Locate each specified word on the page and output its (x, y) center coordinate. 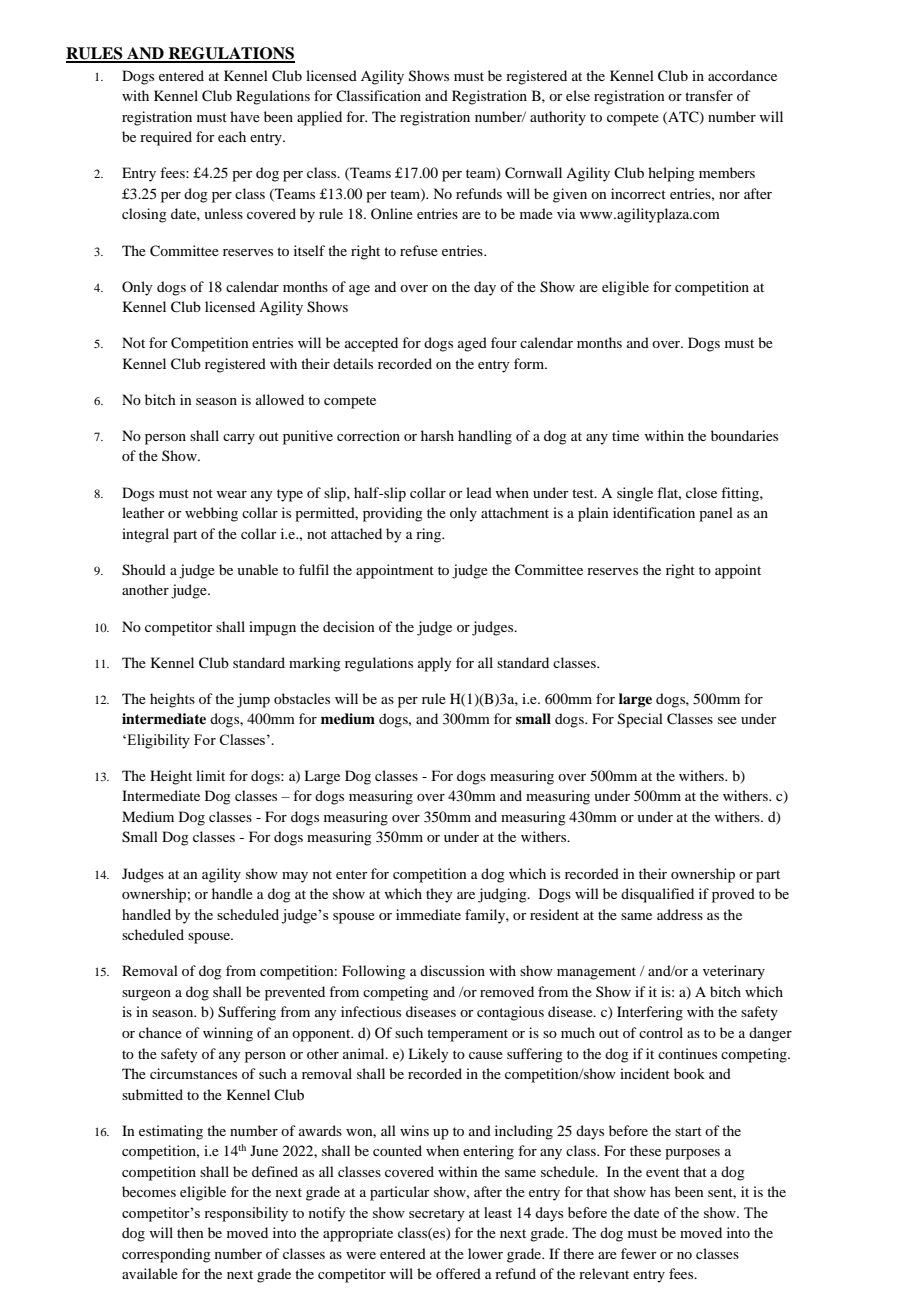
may (295, 877)
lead (479, 492)
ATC (683, 117)
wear (231, 494)
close (701, 492)
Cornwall (533, 173)
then (190, 1232)
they (439, 895)
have (245, 116)
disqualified (657, 895)
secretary (437, 1215)
